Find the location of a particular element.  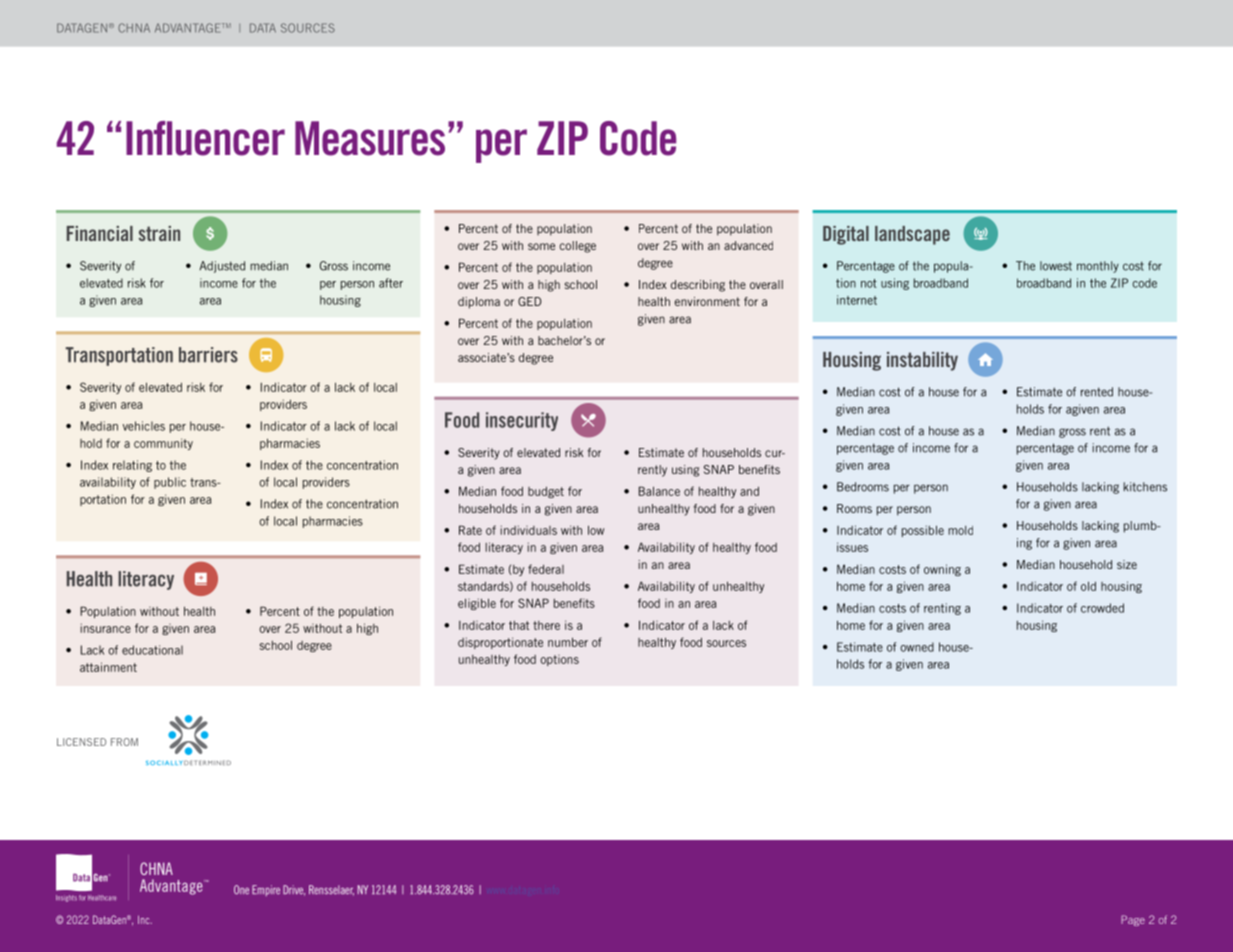

Page is located at coordinates (1133, 920).
